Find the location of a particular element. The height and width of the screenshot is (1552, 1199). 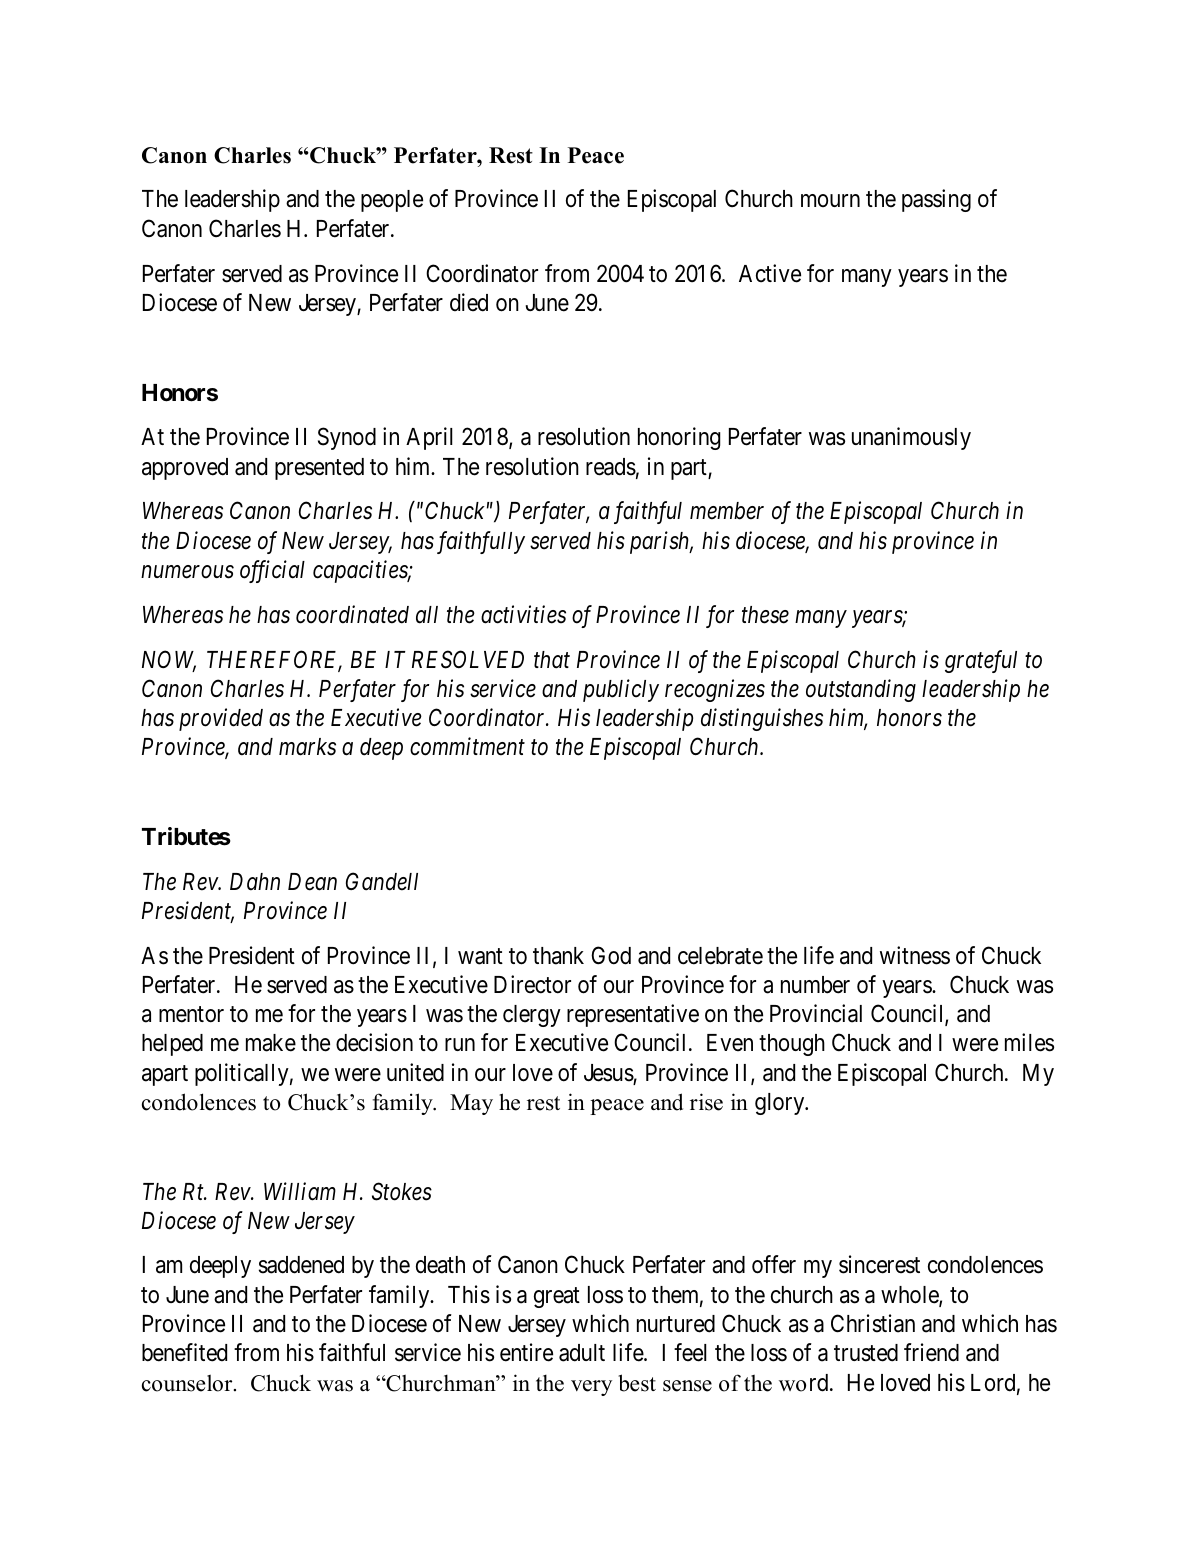

grateful is located at coordinates (981, 661).
